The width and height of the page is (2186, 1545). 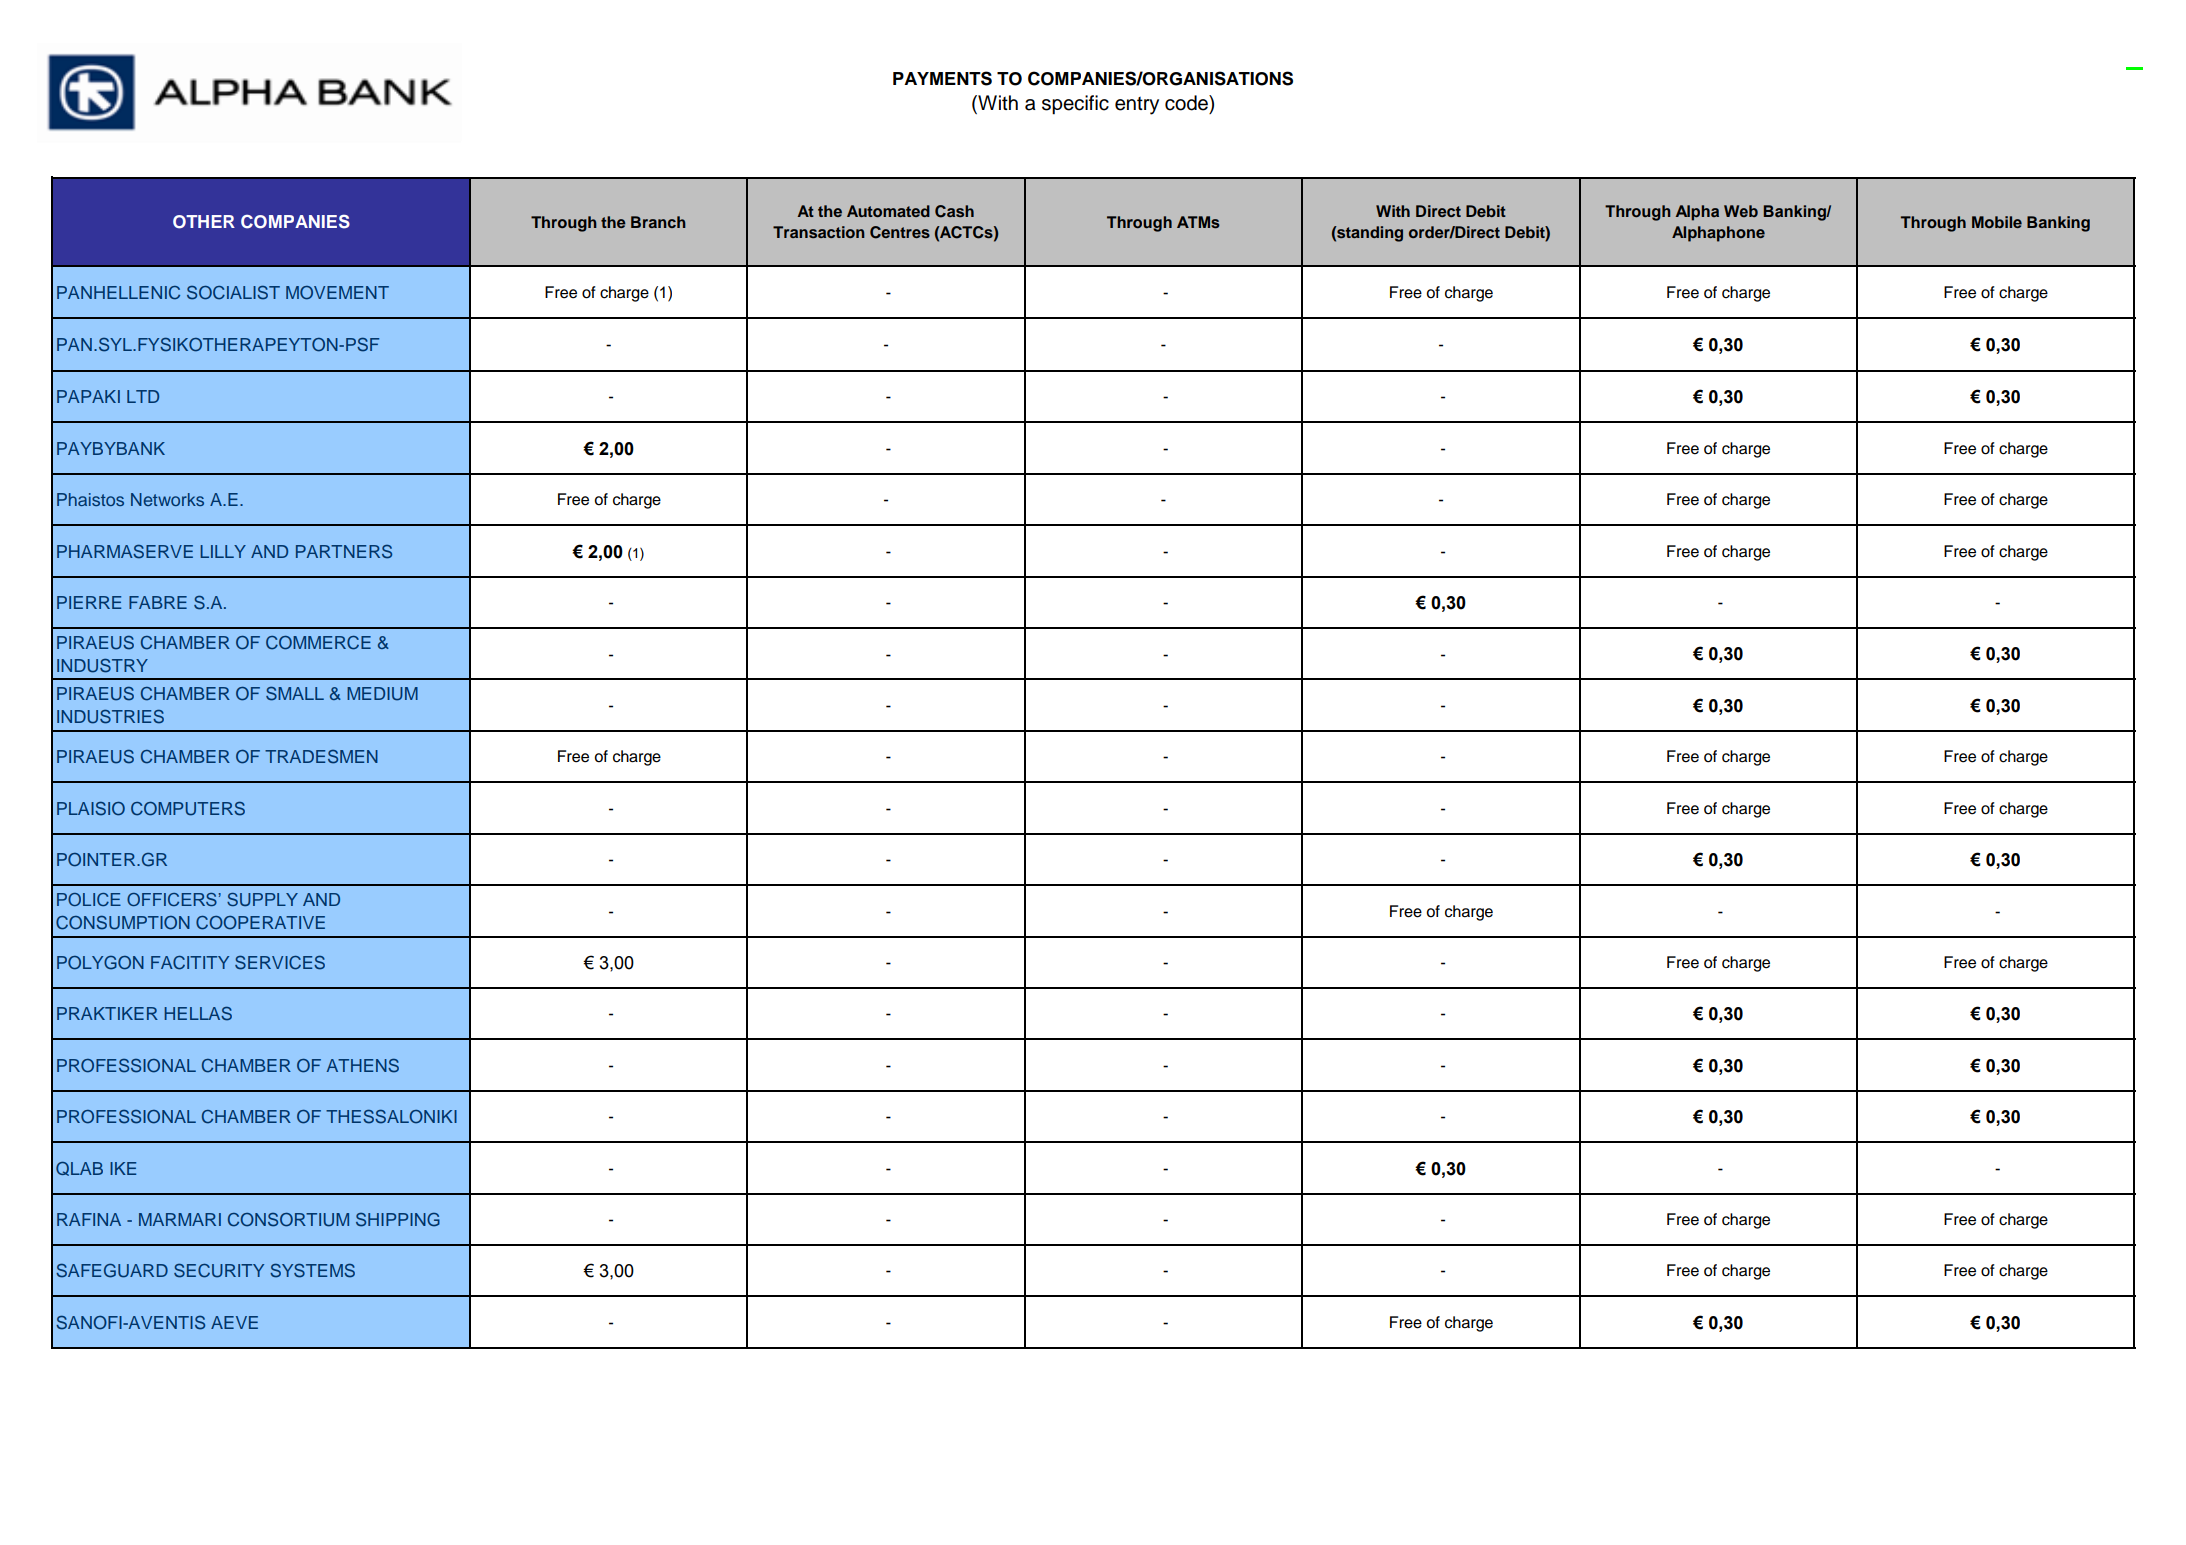 What do you see at coordinates (295, 693) in the page?
I see `SMALL` at bounding box center [295, 693].
